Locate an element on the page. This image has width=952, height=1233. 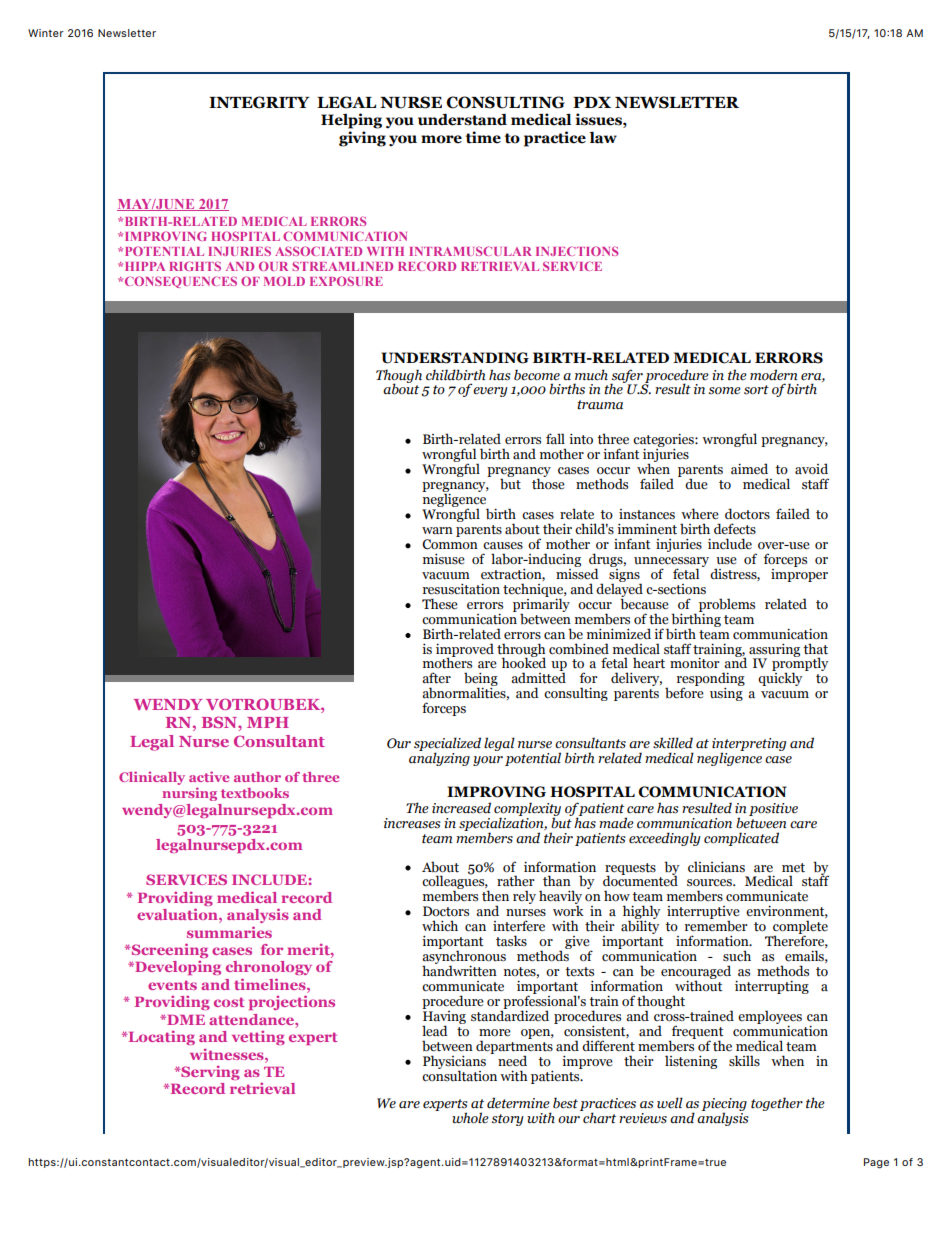
every is located at coordinates (490, 392).
